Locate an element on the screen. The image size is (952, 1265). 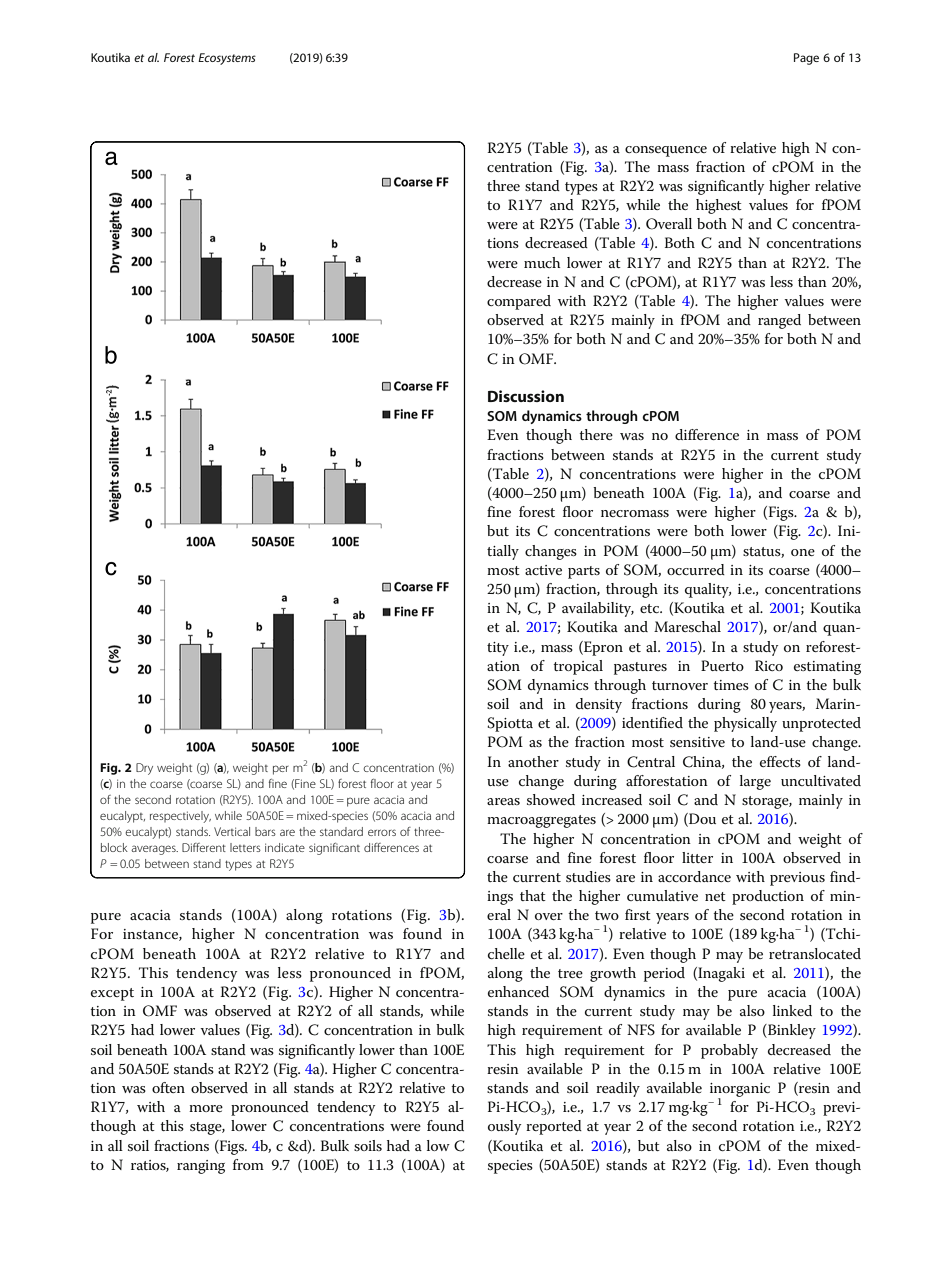
Ecosystems is located at coordinates (227, 59).
